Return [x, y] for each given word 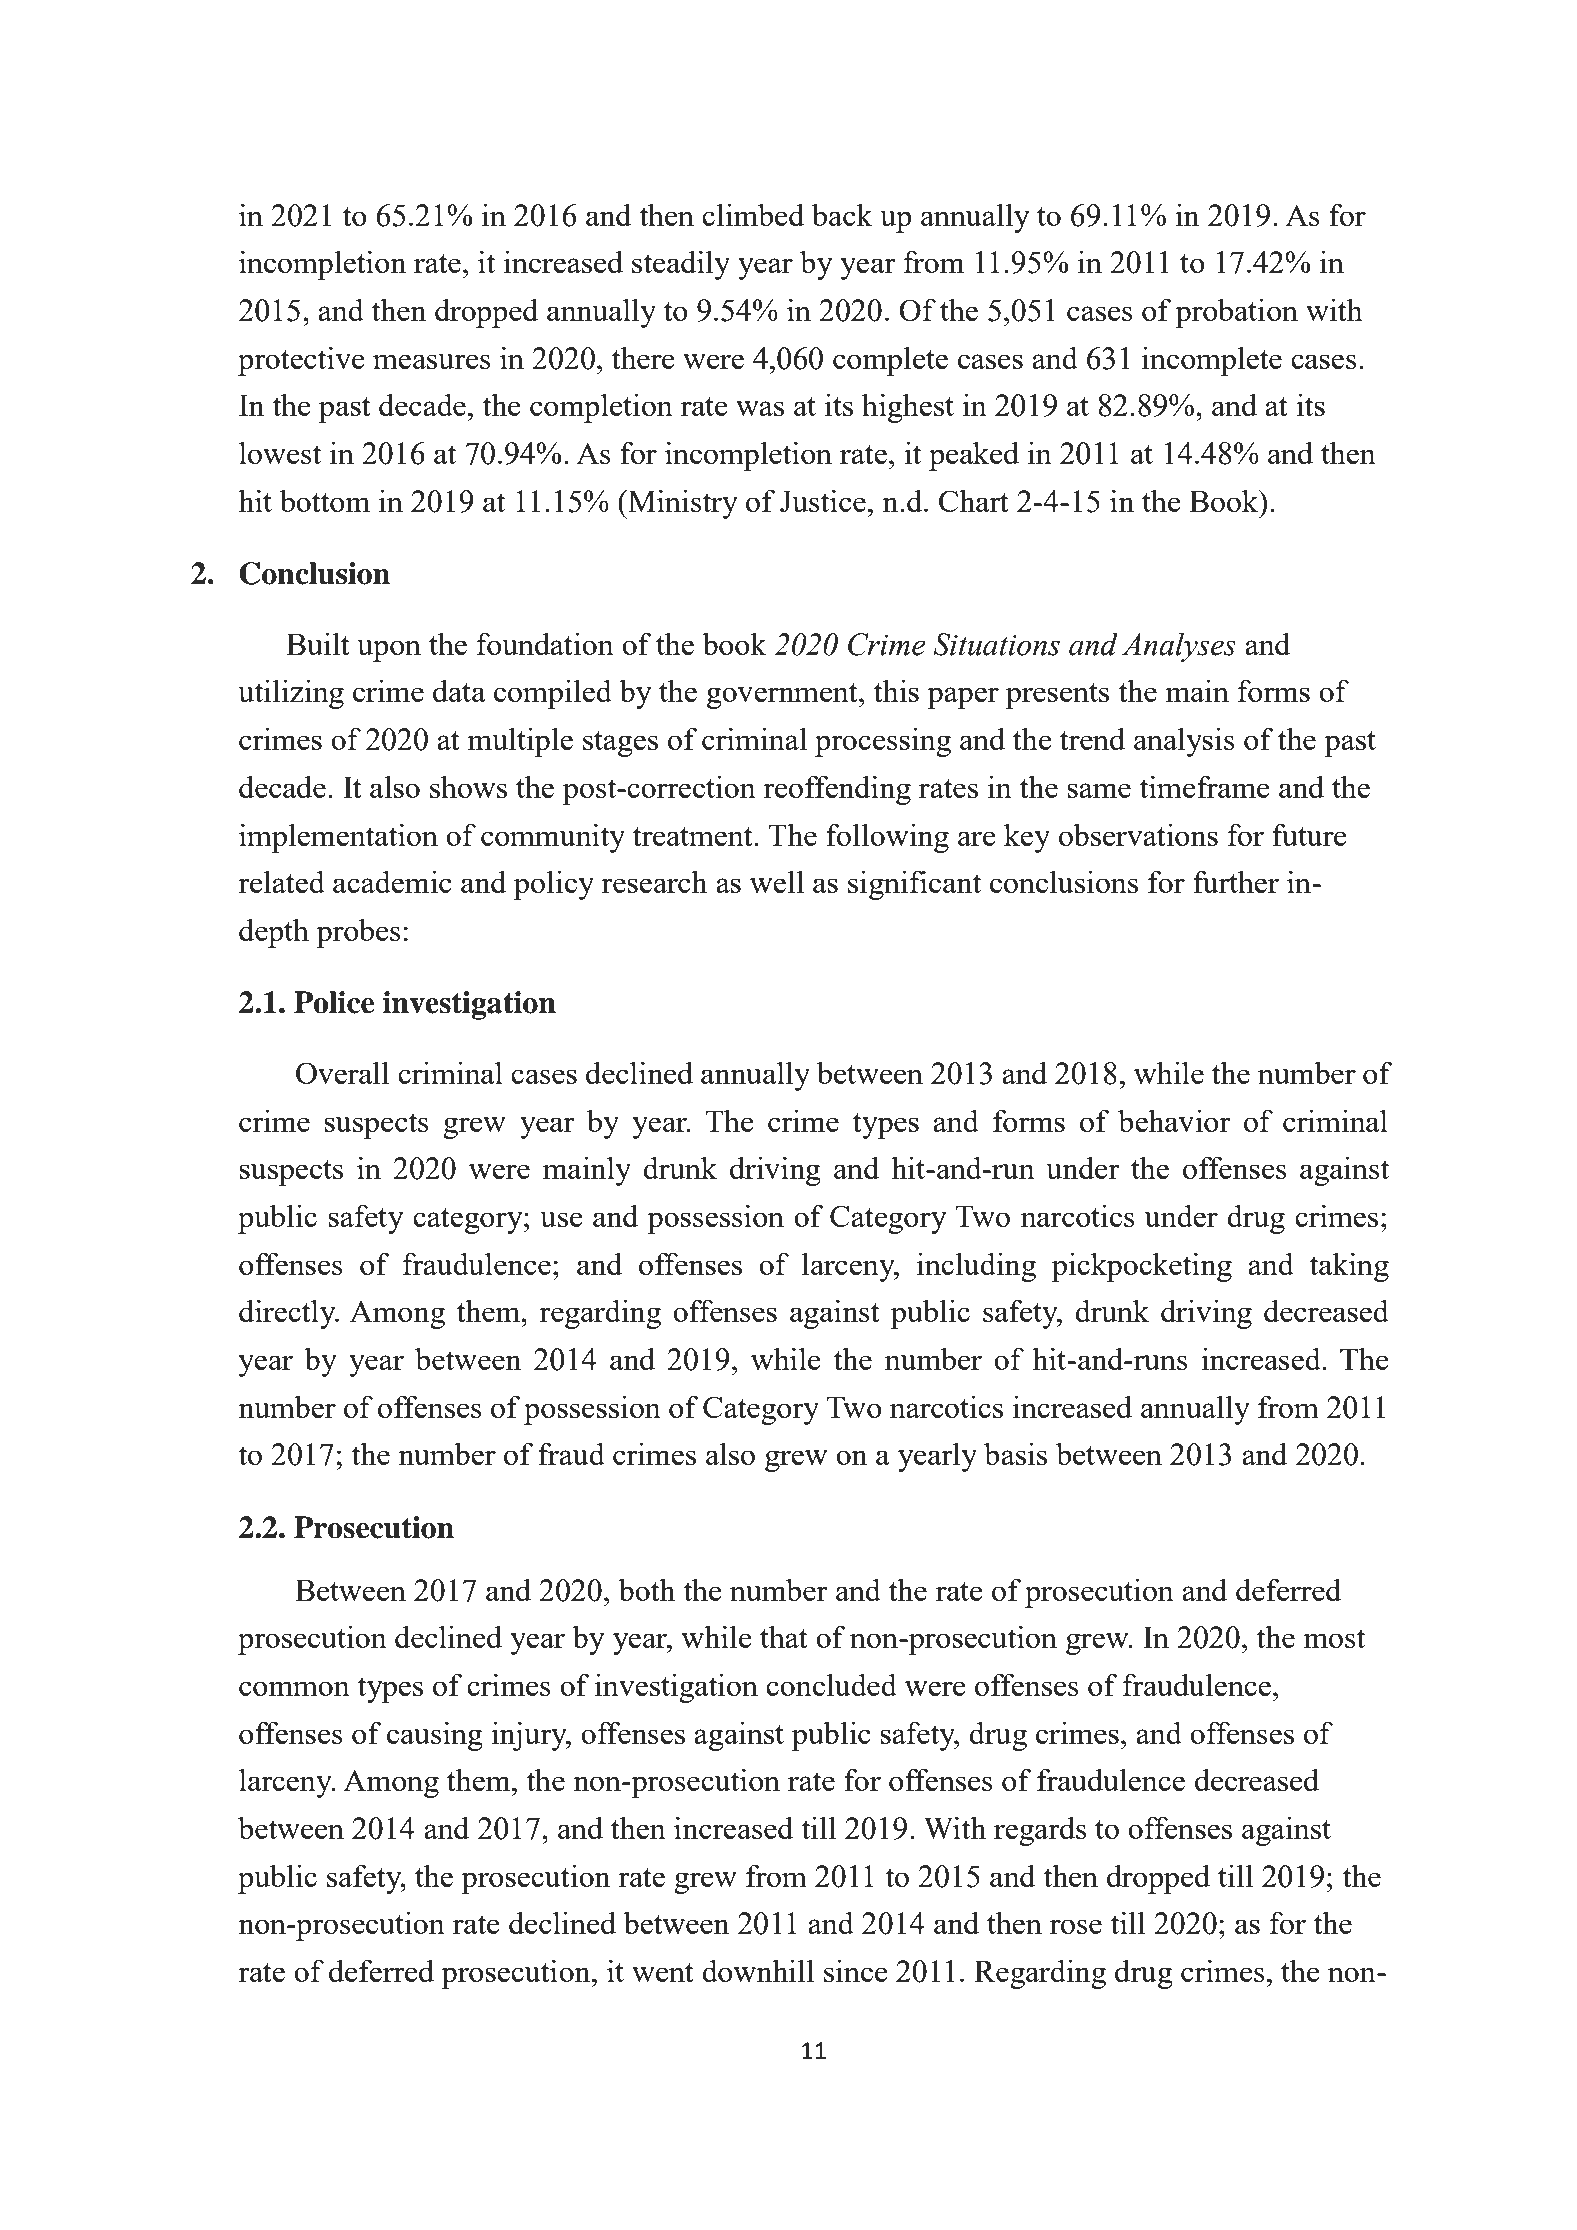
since [856, 1970]
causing [435, 1736]
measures [432, 361]
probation [1236, 313]
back [842, 214]
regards [1040, 1831]
